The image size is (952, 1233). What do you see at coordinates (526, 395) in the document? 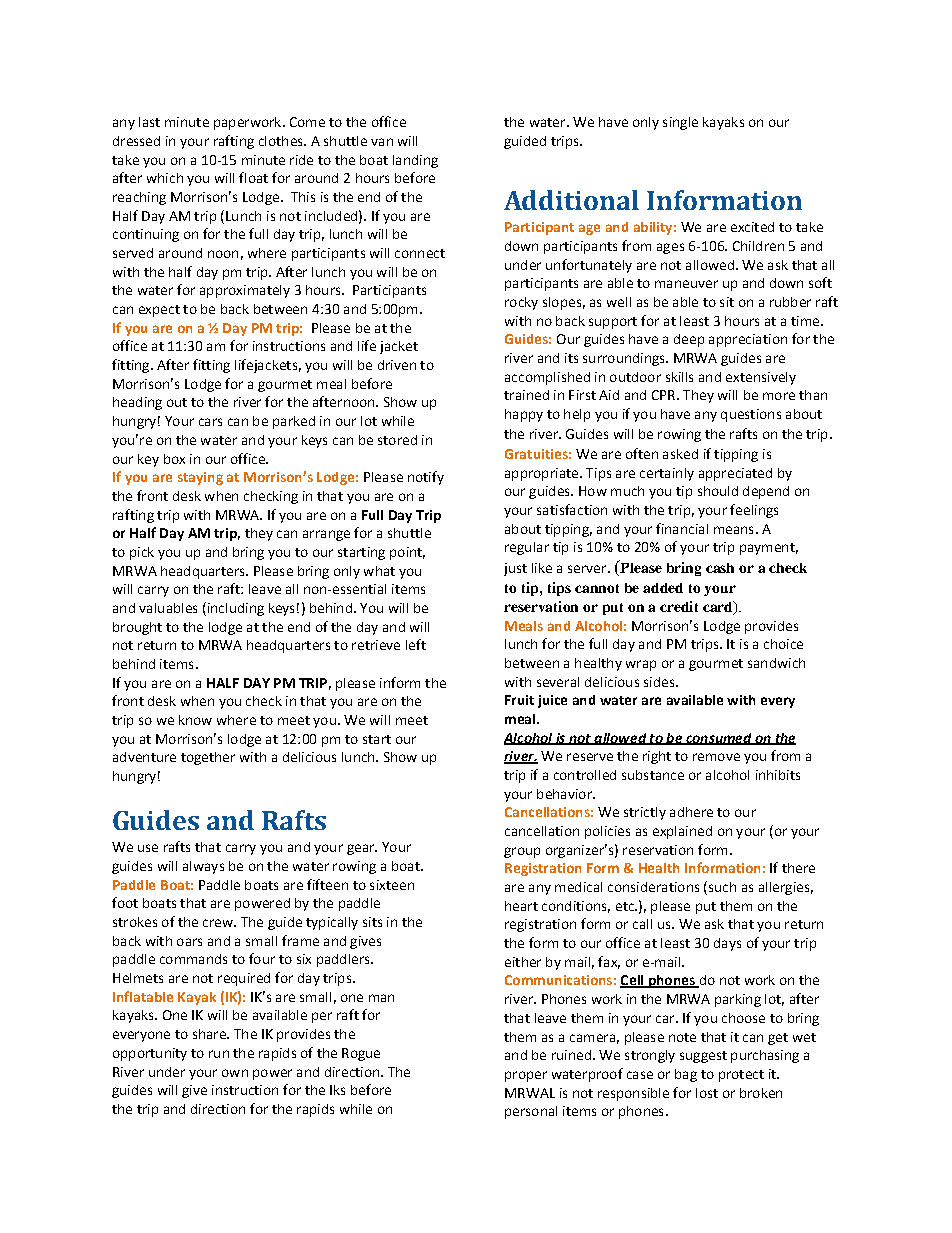
I see `trained` at bounding box center [526, 395].
